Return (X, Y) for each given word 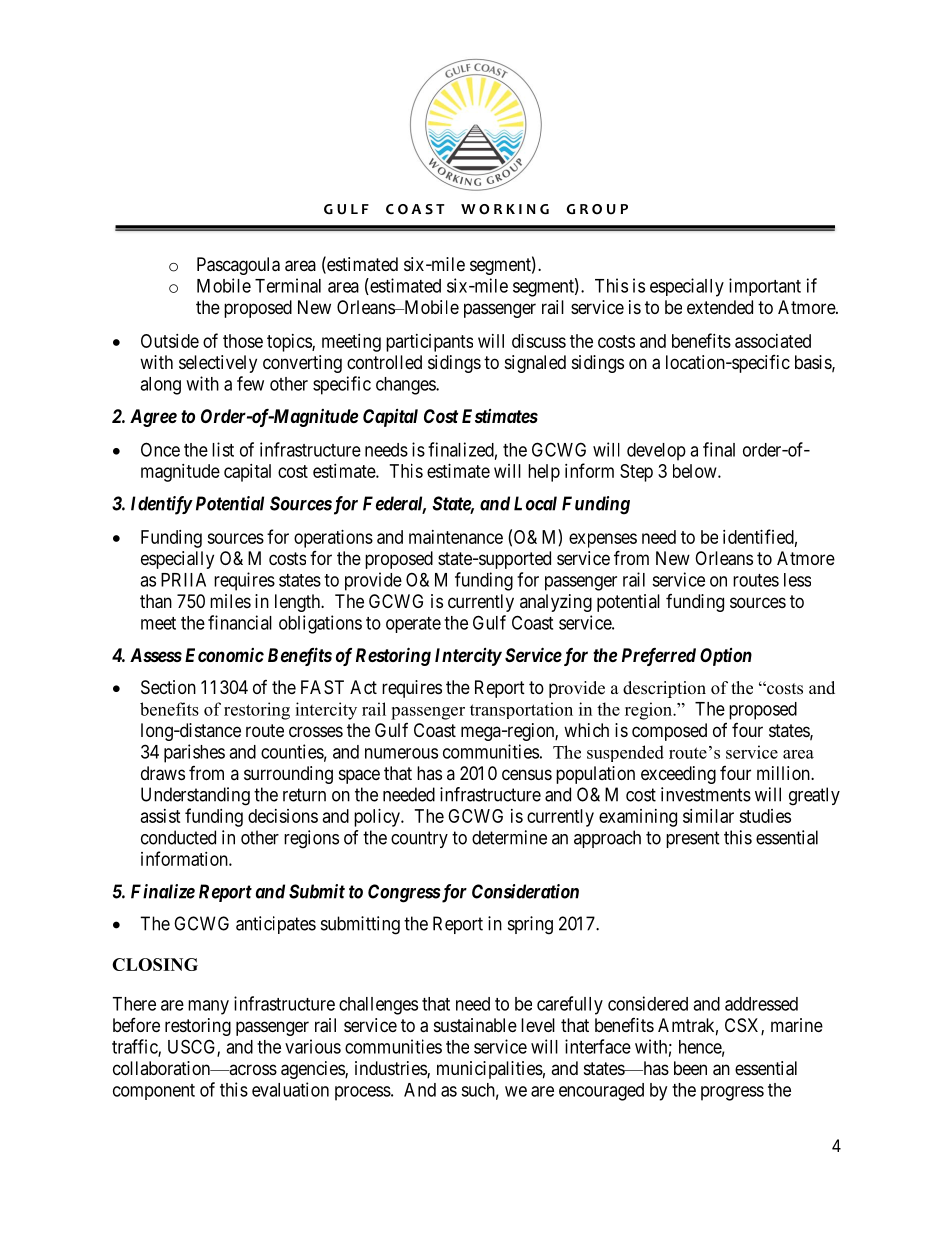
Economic (224, 655)
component (154, 1092)
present (693, 839)
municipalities (490, 1070)
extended (720, 307)
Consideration (525, 891)
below (696, 471)
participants (429, 343)
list (223, 449)
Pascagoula (238, 266)
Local (535, 503)
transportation (521, 710)
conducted (178, 837)
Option (726, 657)
